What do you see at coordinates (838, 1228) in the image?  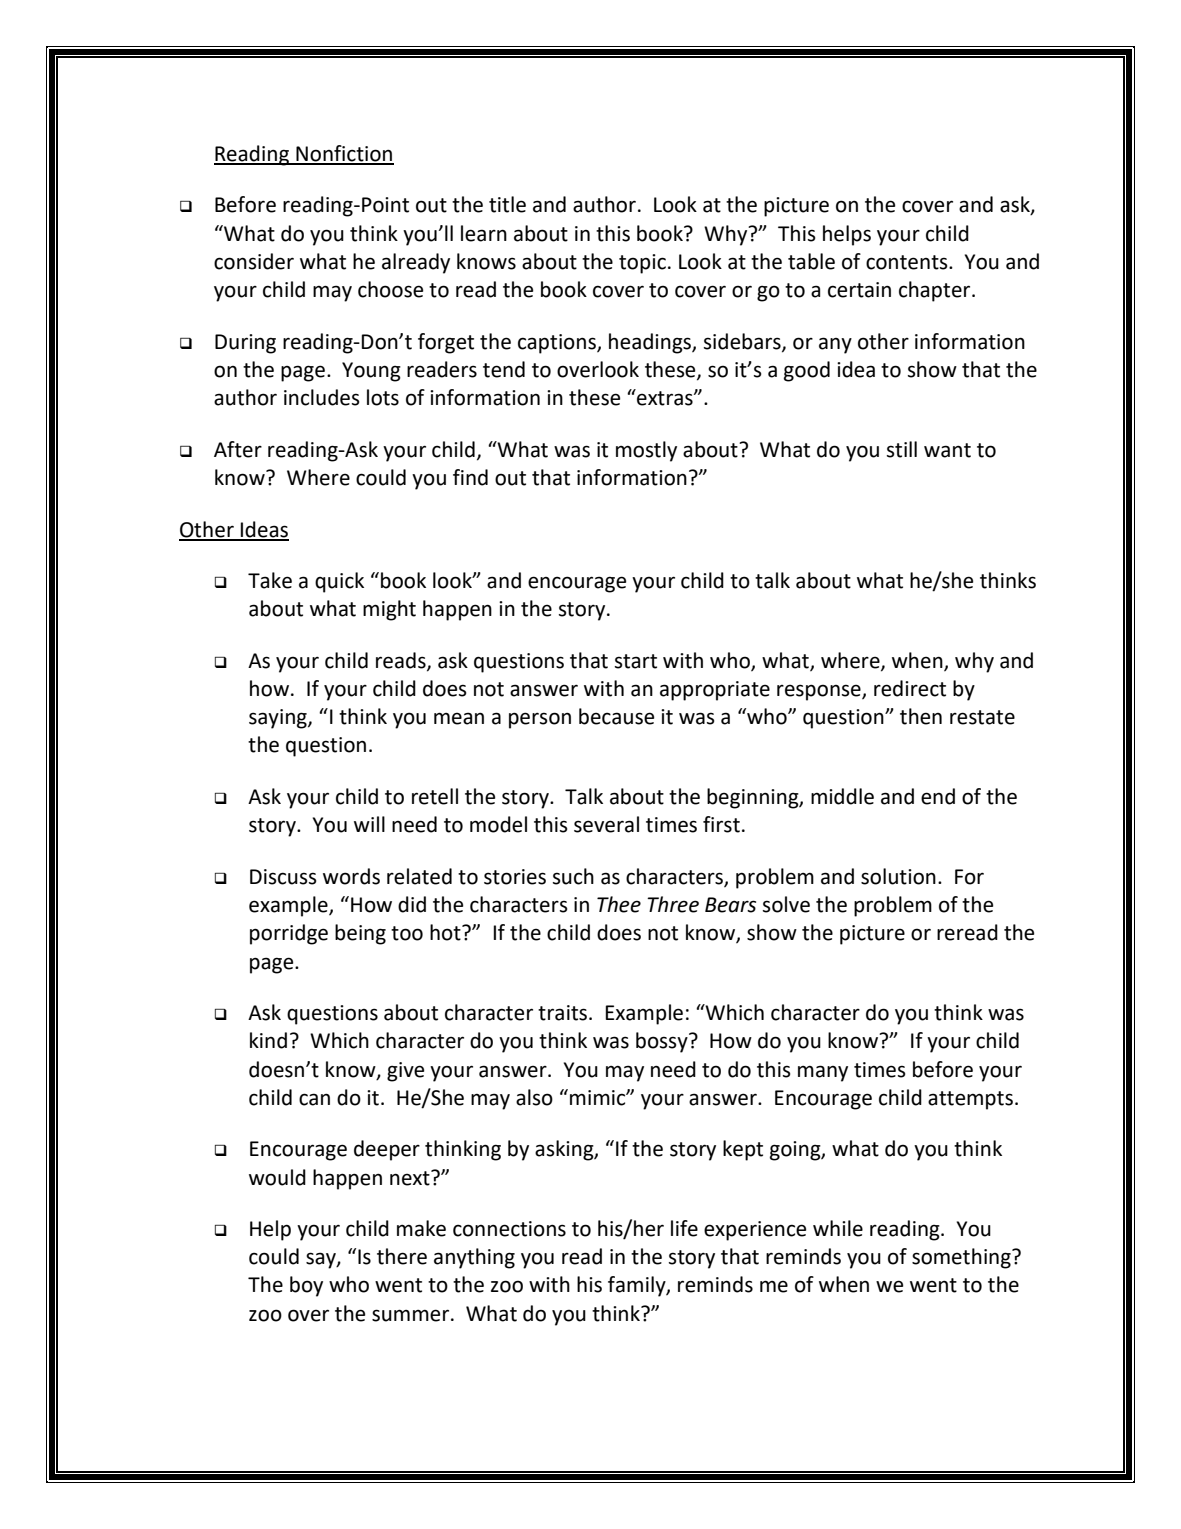 I see `while` at bounding box center [838, 1228].
